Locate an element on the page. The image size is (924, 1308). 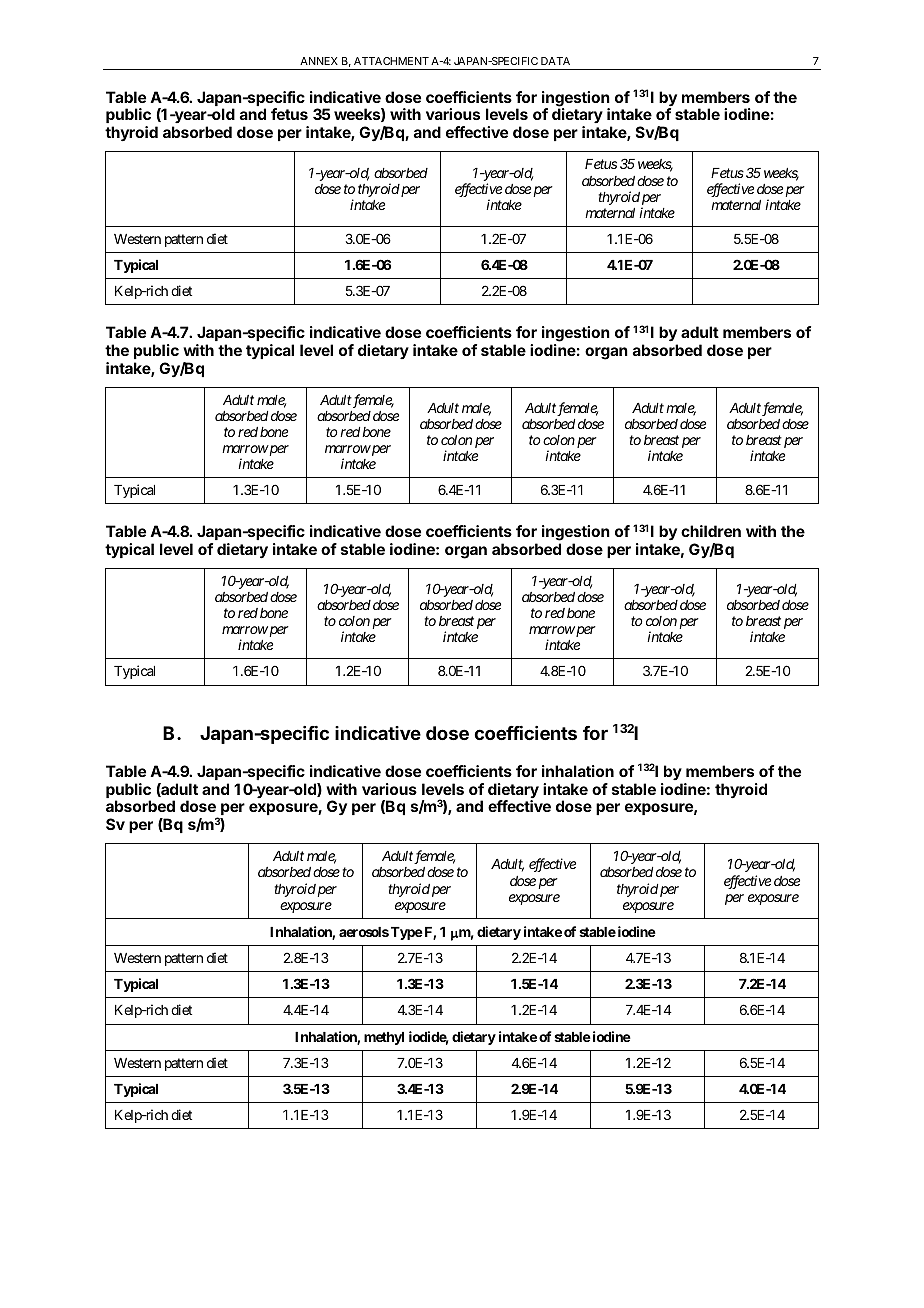
ATTACHMENT is located at coordinates (391, 61).
